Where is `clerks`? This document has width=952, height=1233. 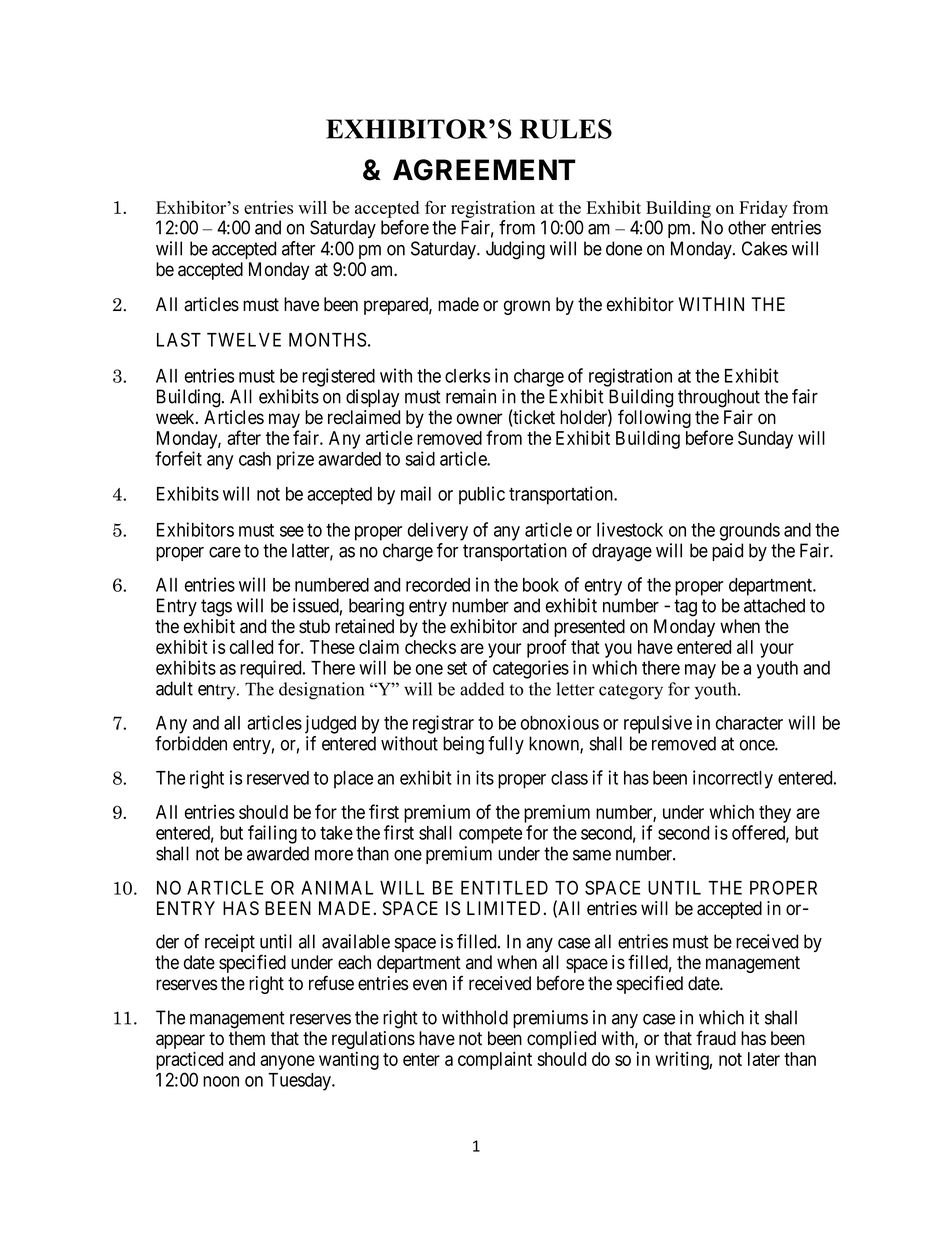 clerks is located at coordinates (467, 376).
